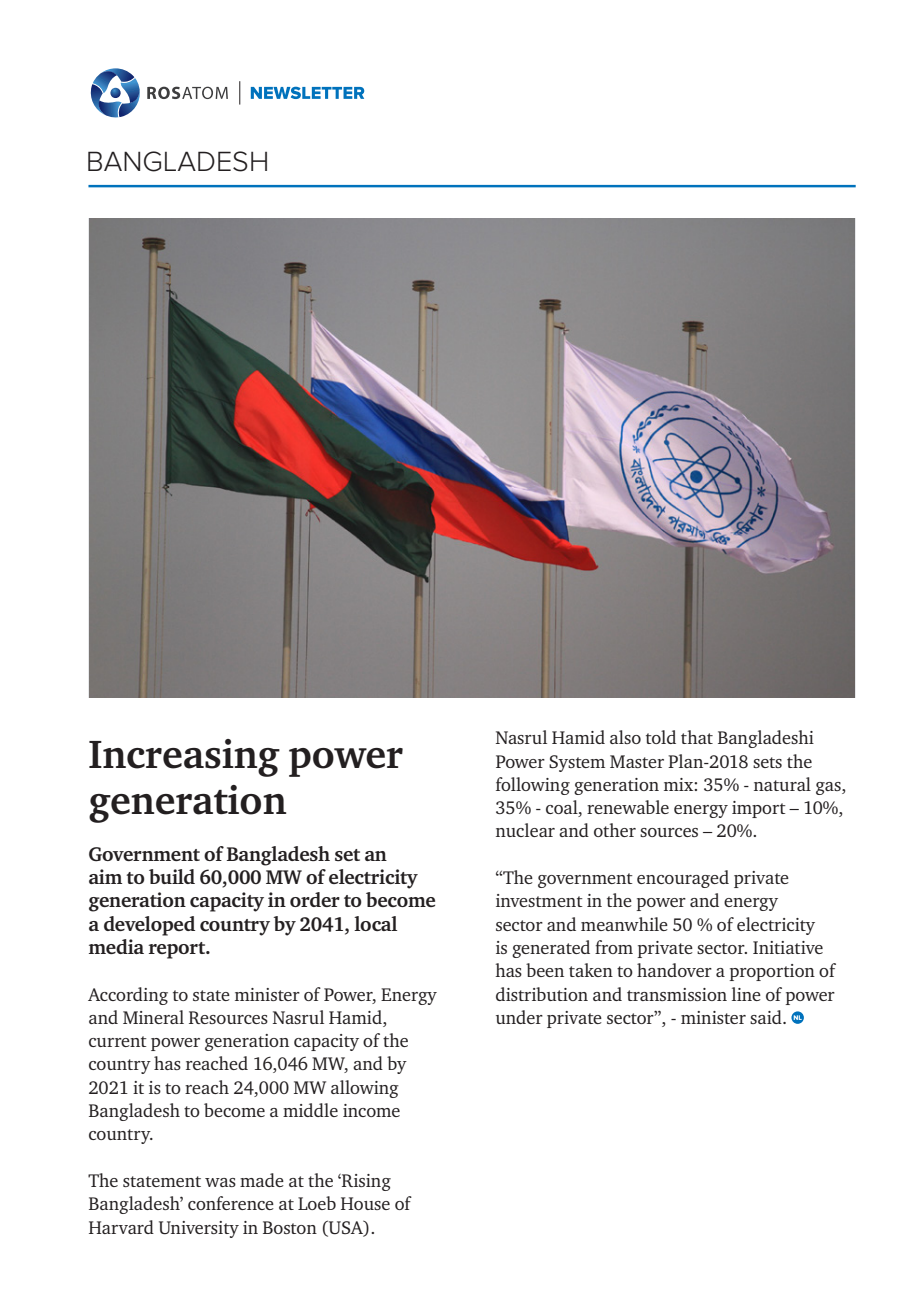 The width and height of the screenshot is (924, 1308). Describe the element at coordinates (697, 737) in the screenshot. I see `that` at that location.
